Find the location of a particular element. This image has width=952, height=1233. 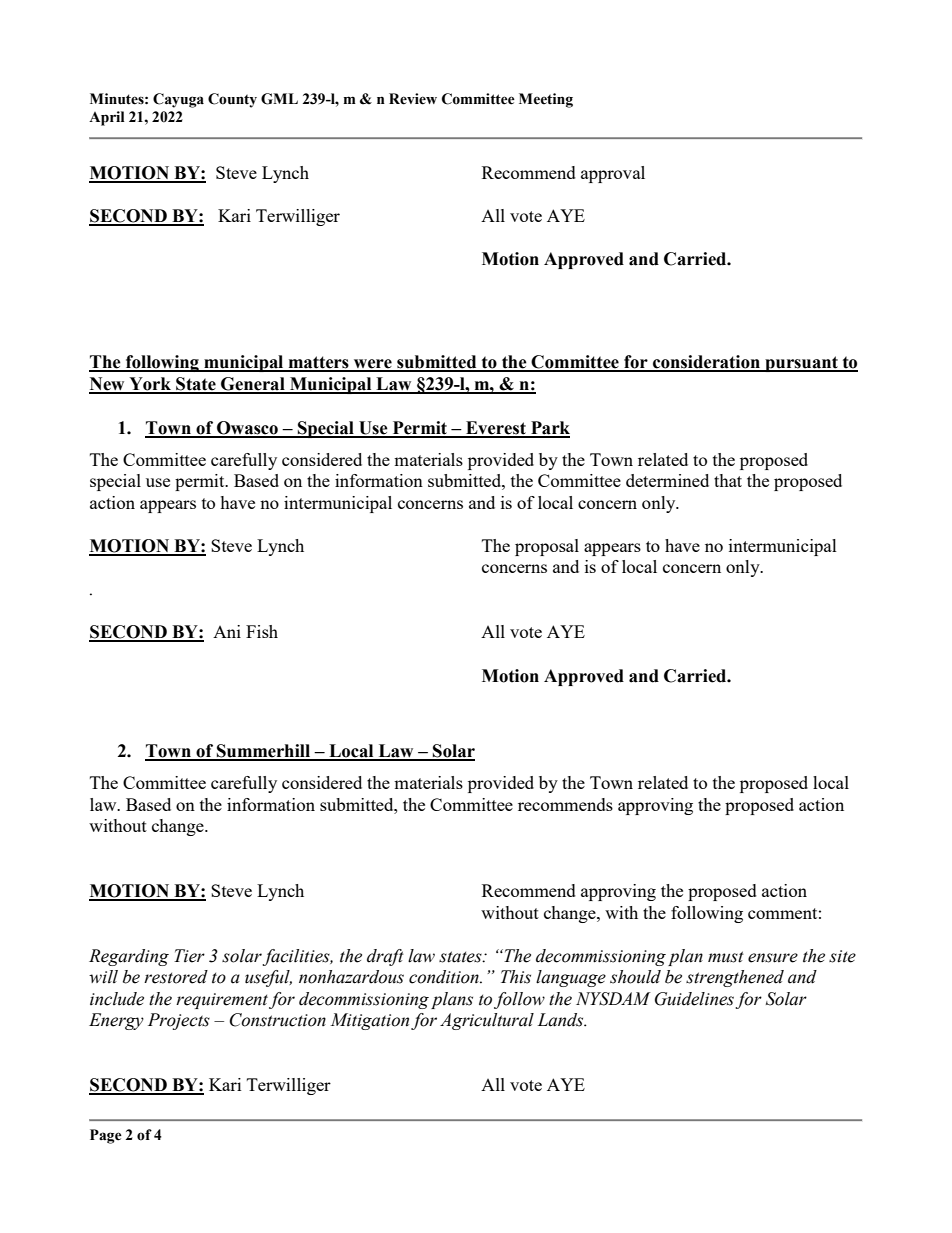

Page is located at coordinates (106, 1136).
